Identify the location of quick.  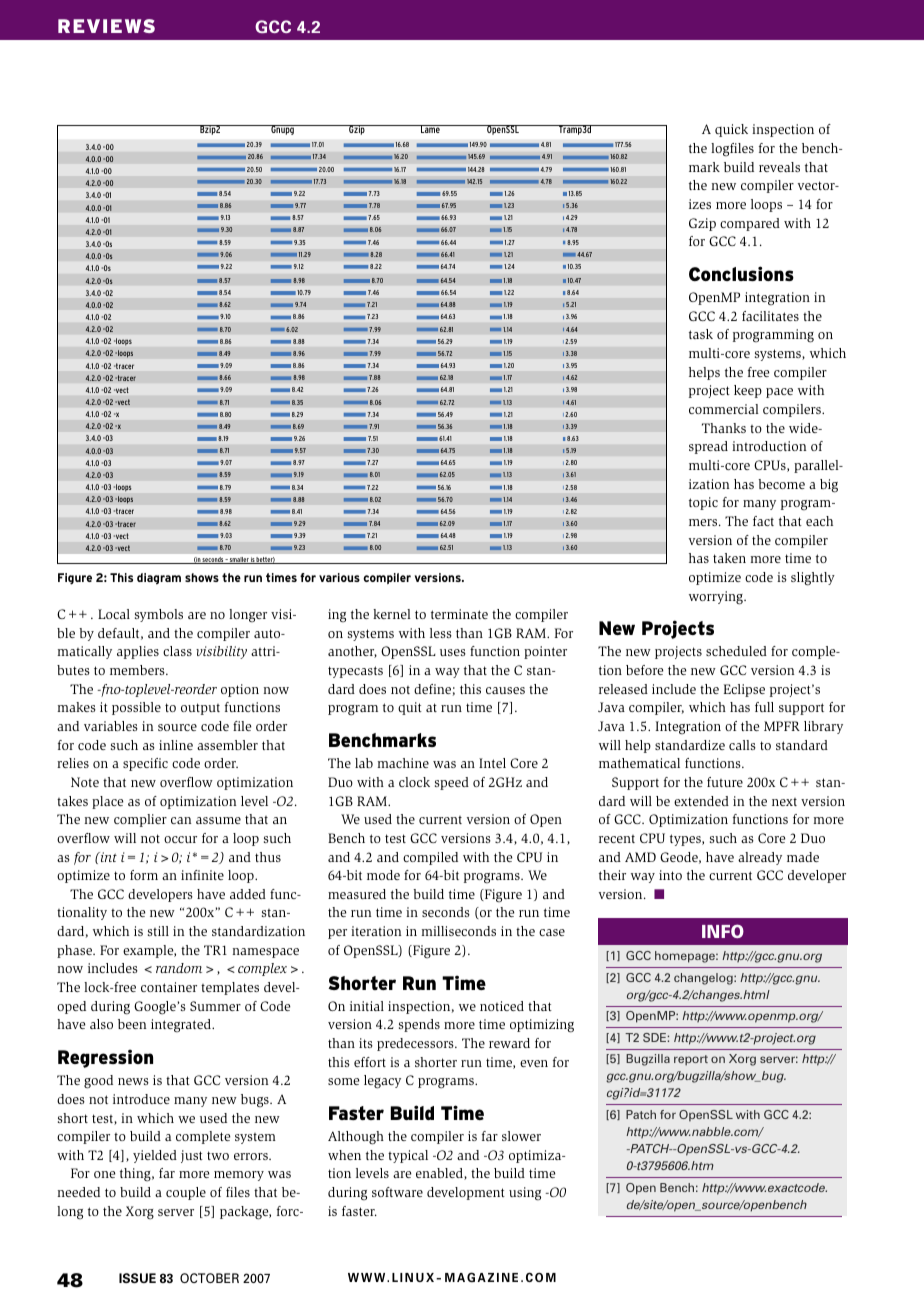
(731, 130).
